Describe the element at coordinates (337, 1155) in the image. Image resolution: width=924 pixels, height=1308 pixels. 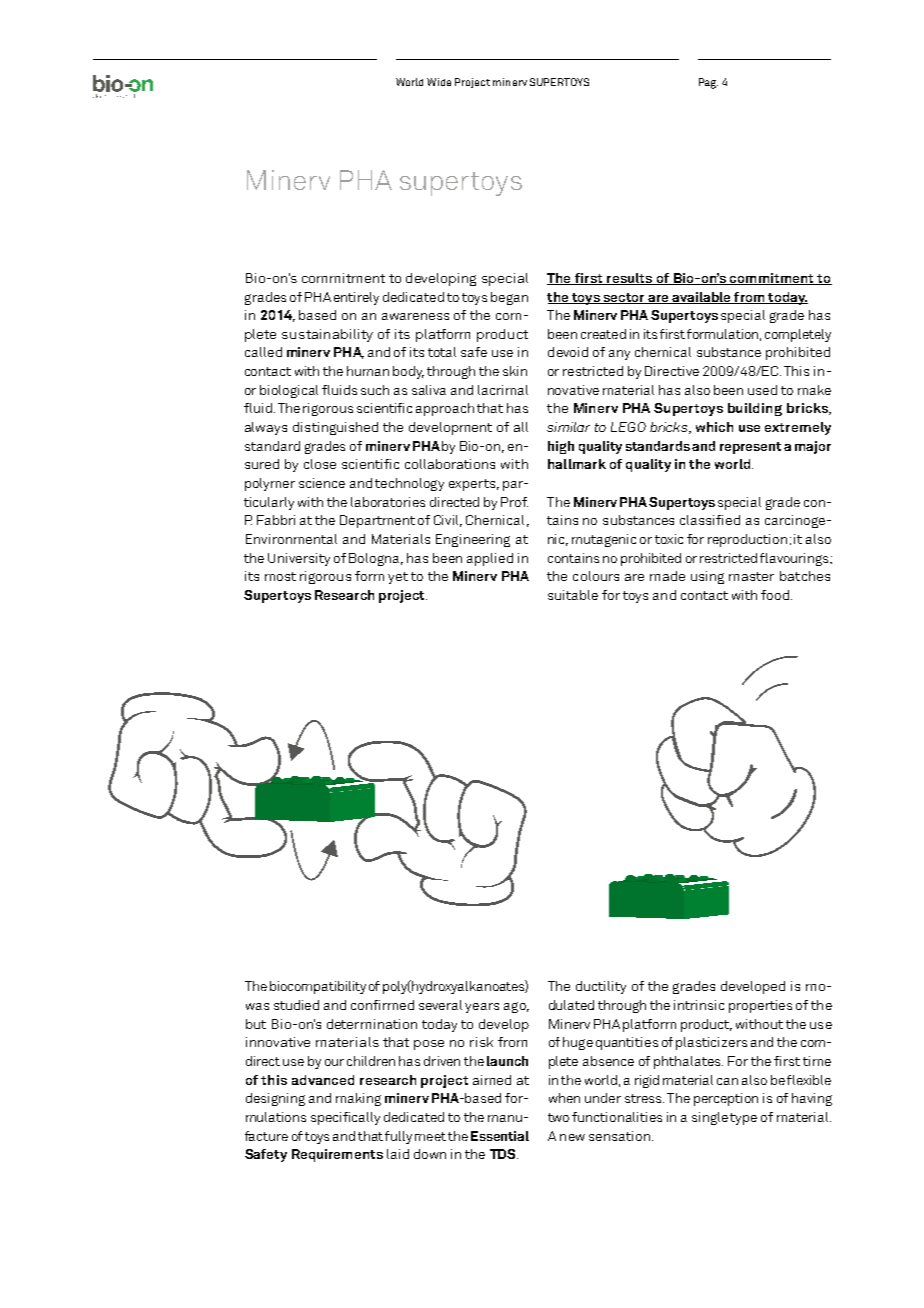
I see `Requirements` at that location.
